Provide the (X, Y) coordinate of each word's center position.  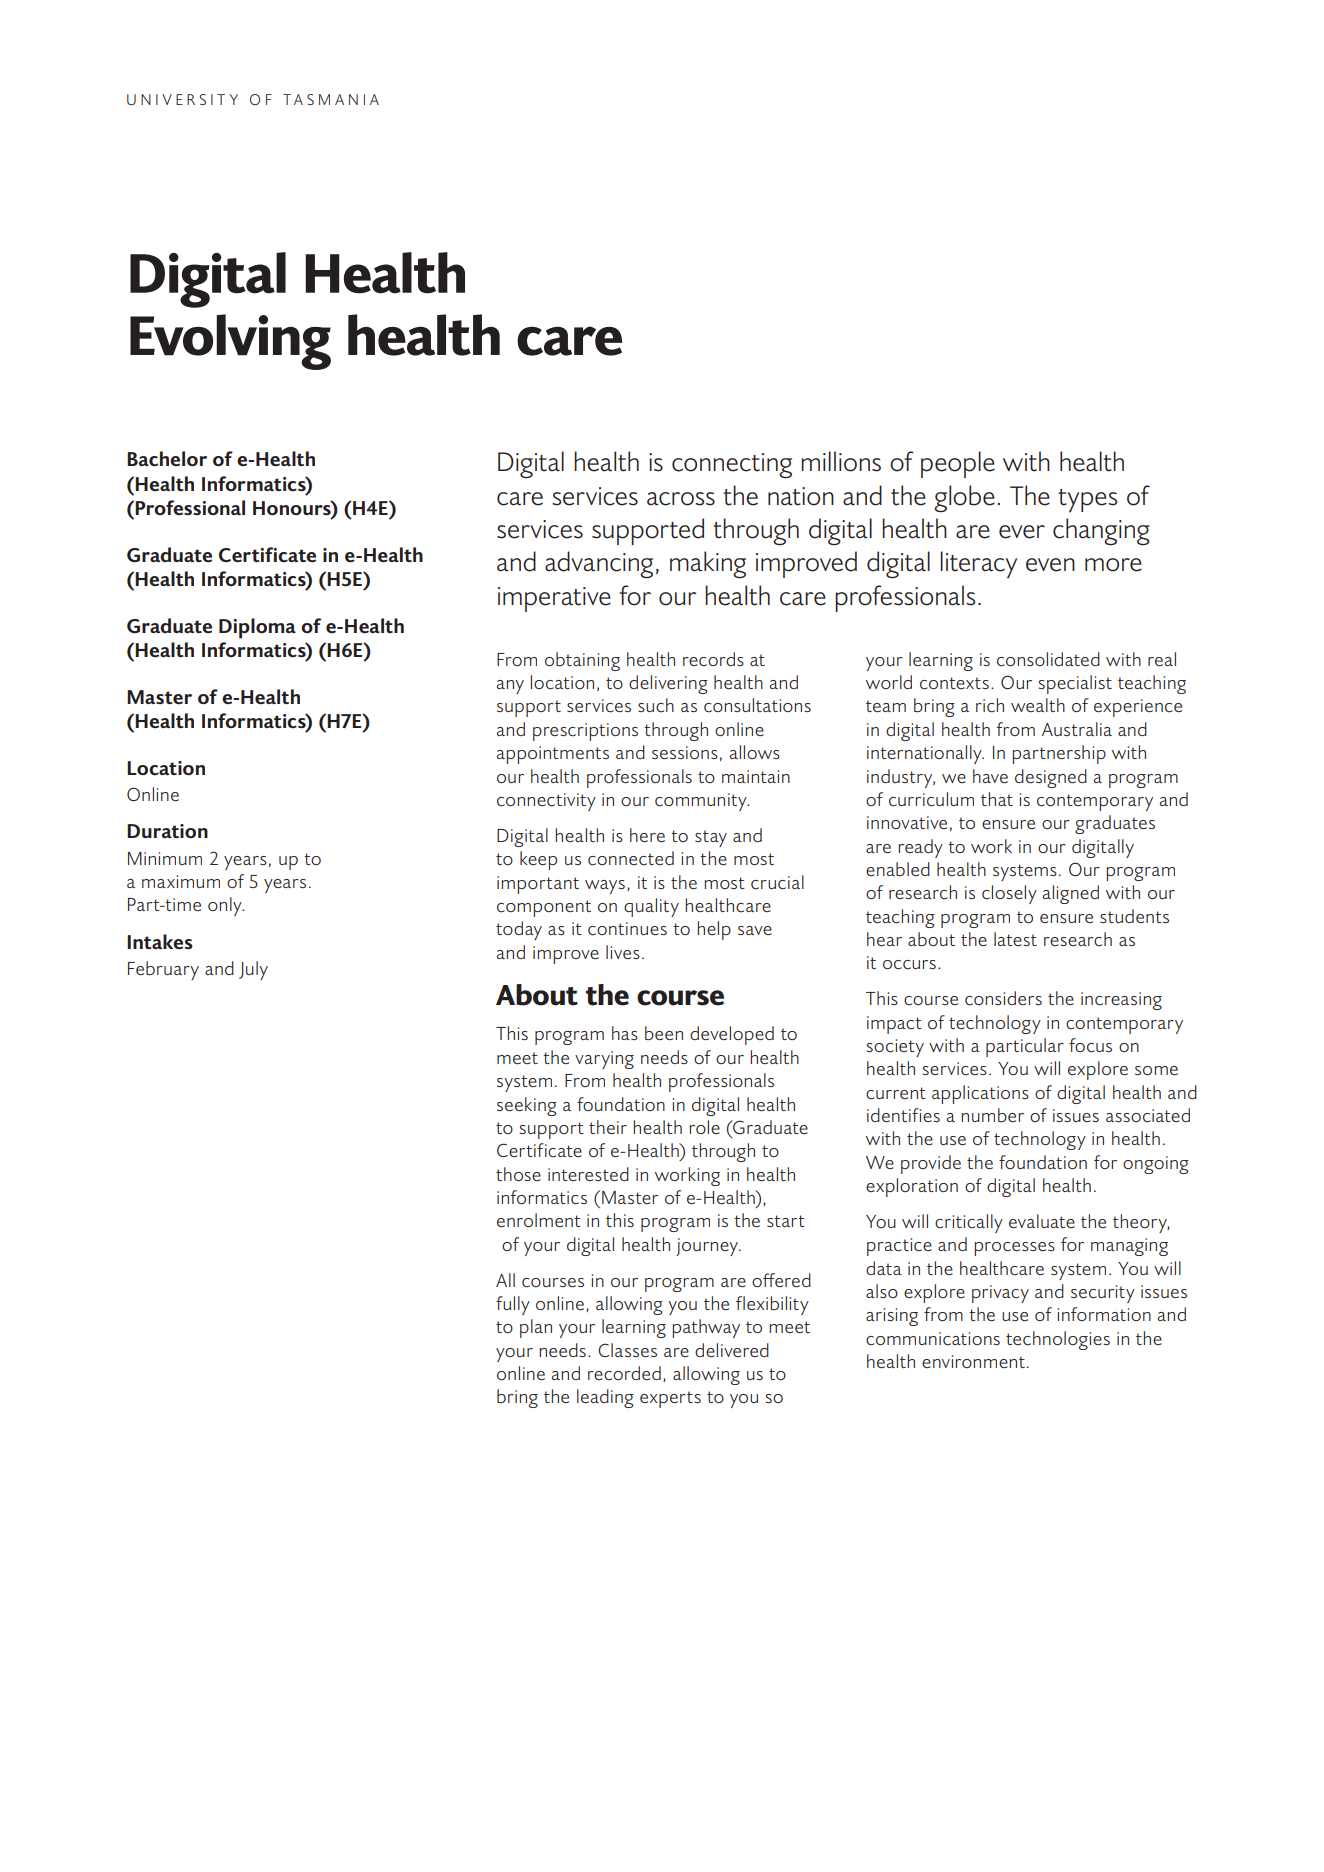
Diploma (257, 628)
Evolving (230, 342)
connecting (732, 465)
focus (1090, 1045)
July (253, 970)
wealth (1038, 705)
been (664, 1033)
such (656, 705)
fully (513, 1305)
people (958, 464)
